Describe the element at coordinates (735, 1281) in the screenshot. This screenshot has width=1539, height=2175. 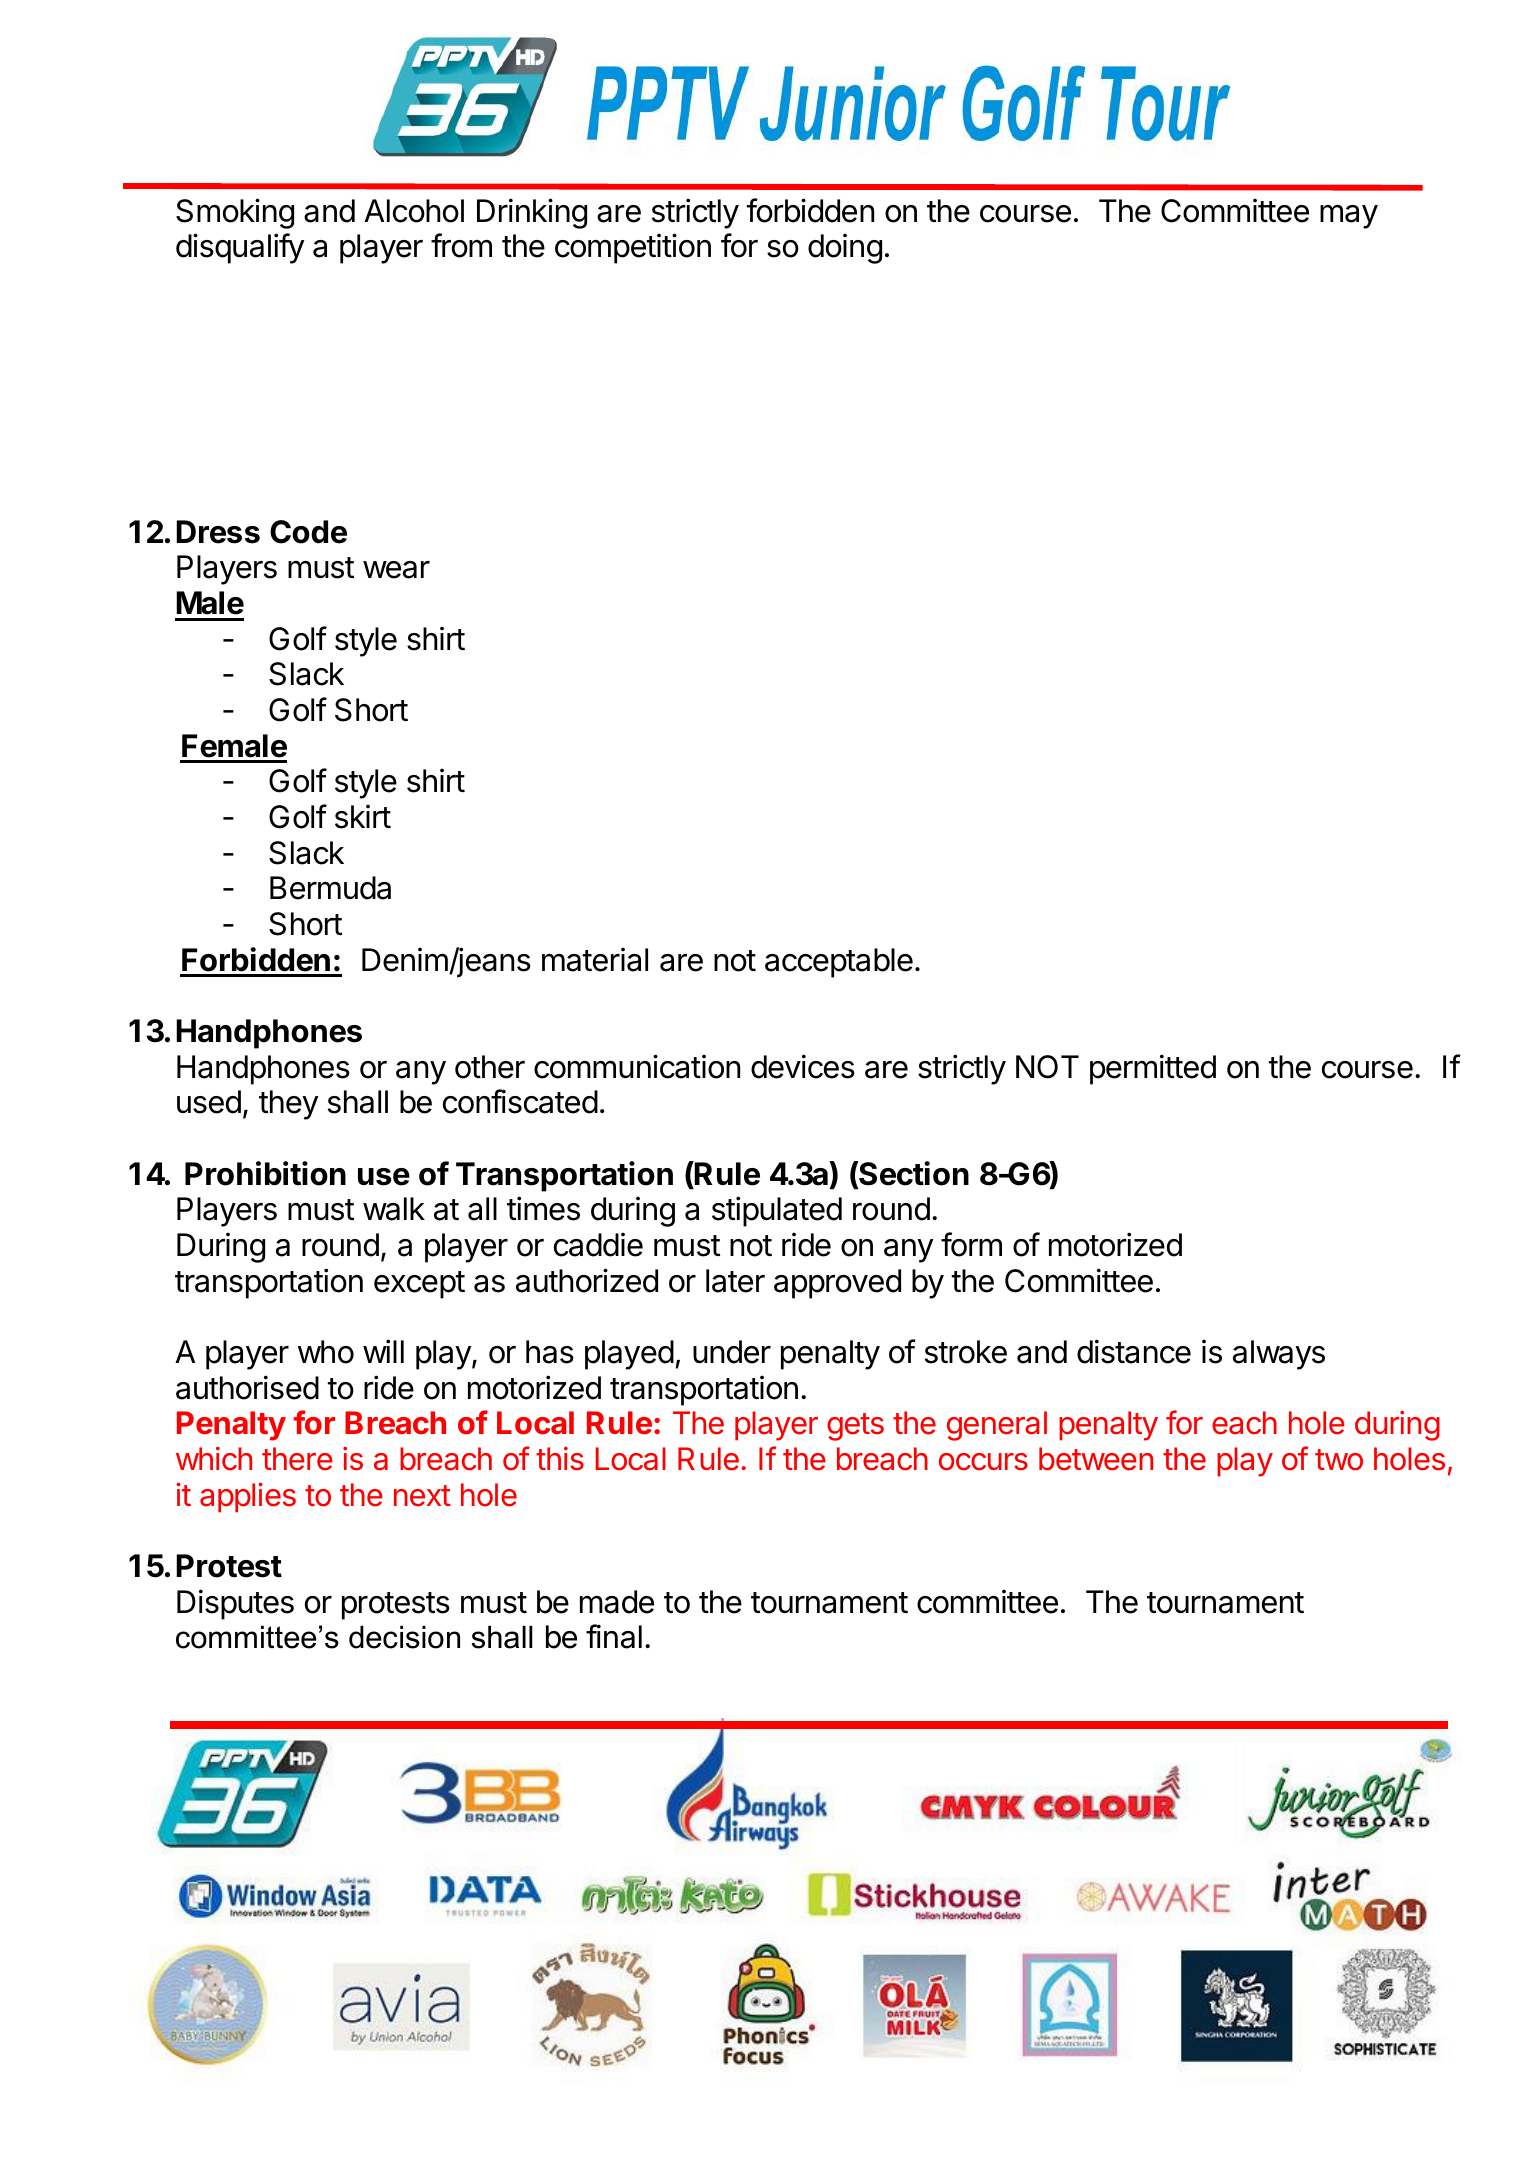
I see `later` at that location.
